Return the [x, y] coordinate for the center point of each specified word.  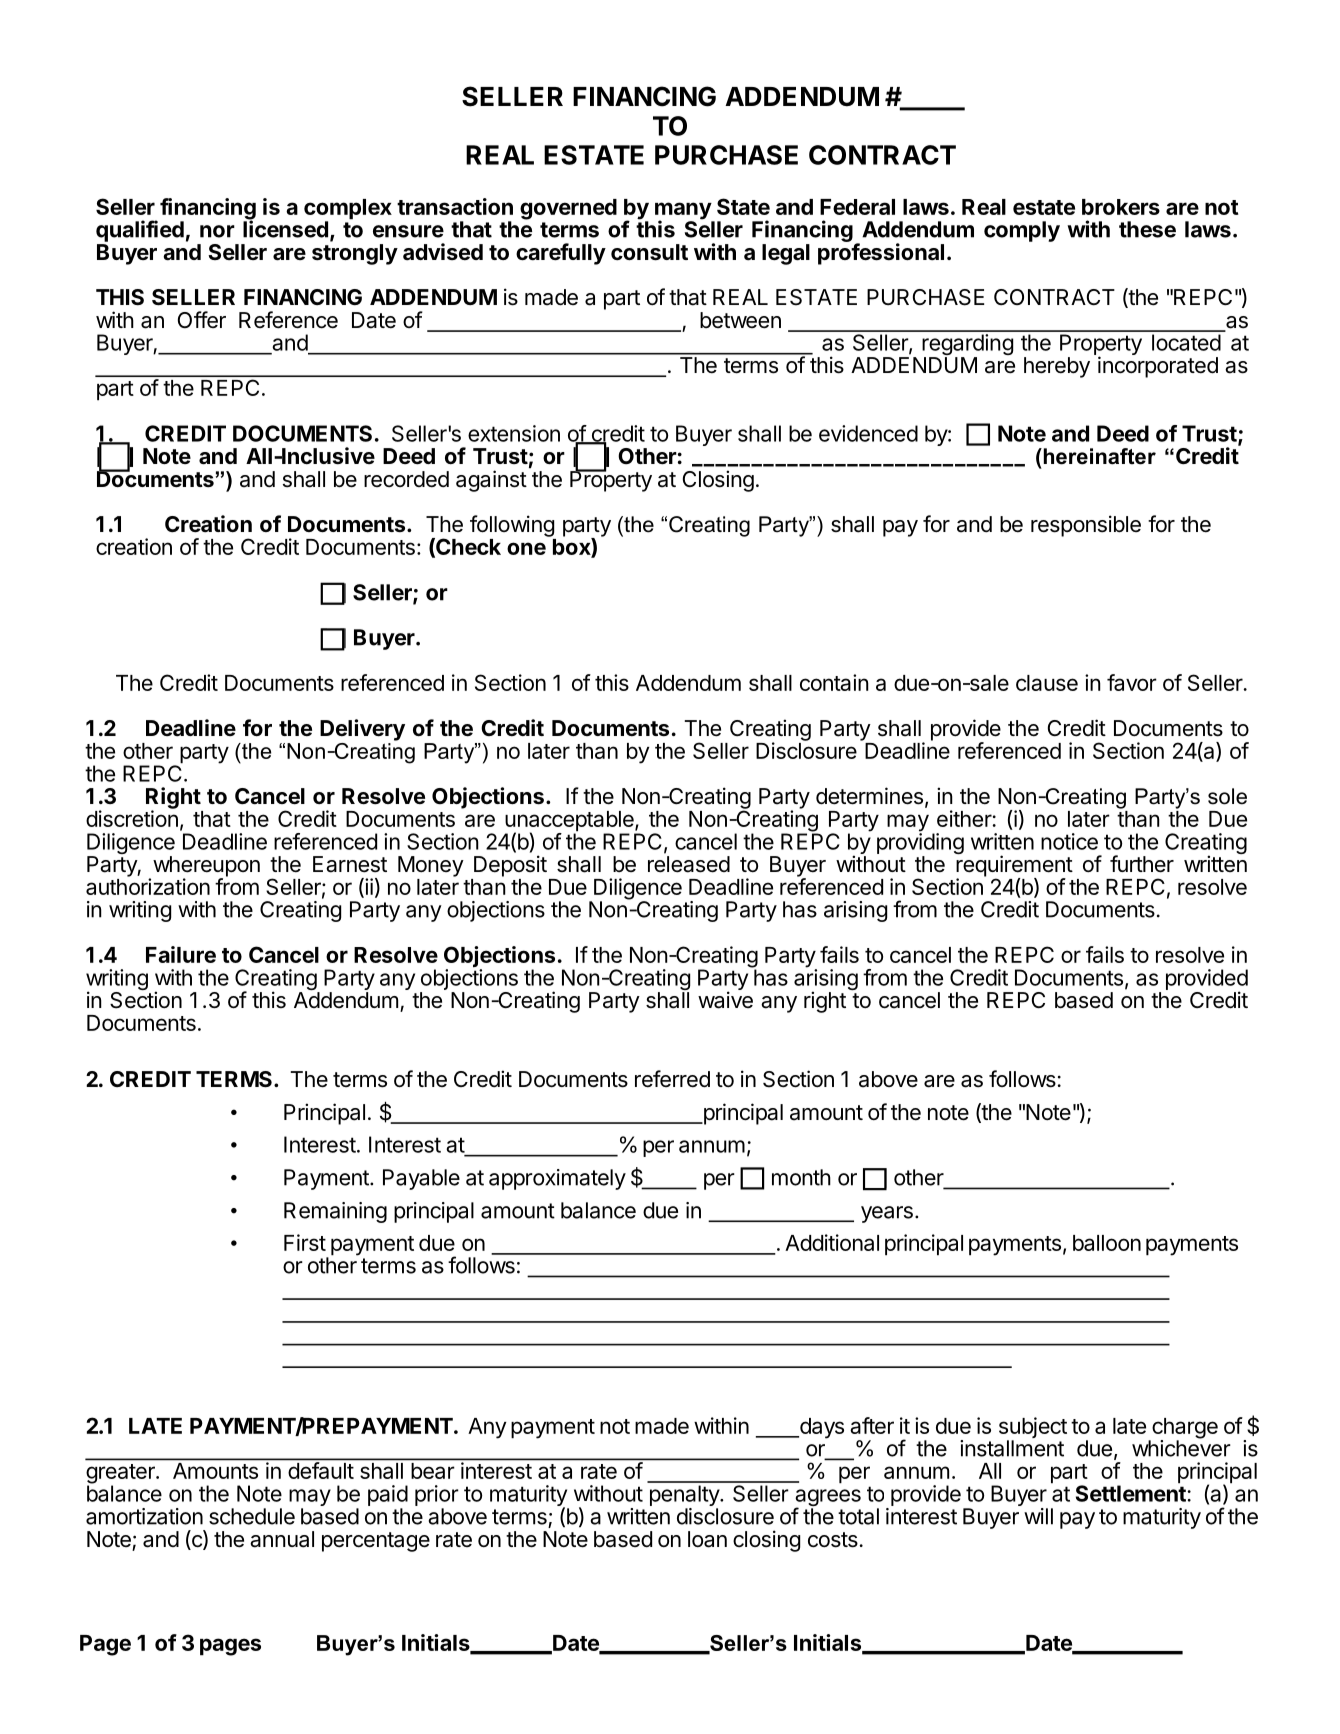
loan [707, 1539]
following [512, 526]
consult [649, 252]
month [801, 1177]
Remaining [335, 1212]
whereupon [206, 867]
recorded [406, 479]
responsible [1086, 526]
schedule [252, 1516]
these [1147, 229]
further [1142, 864]
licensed [285, 228]
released [689, 864]
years [887, 1214]
